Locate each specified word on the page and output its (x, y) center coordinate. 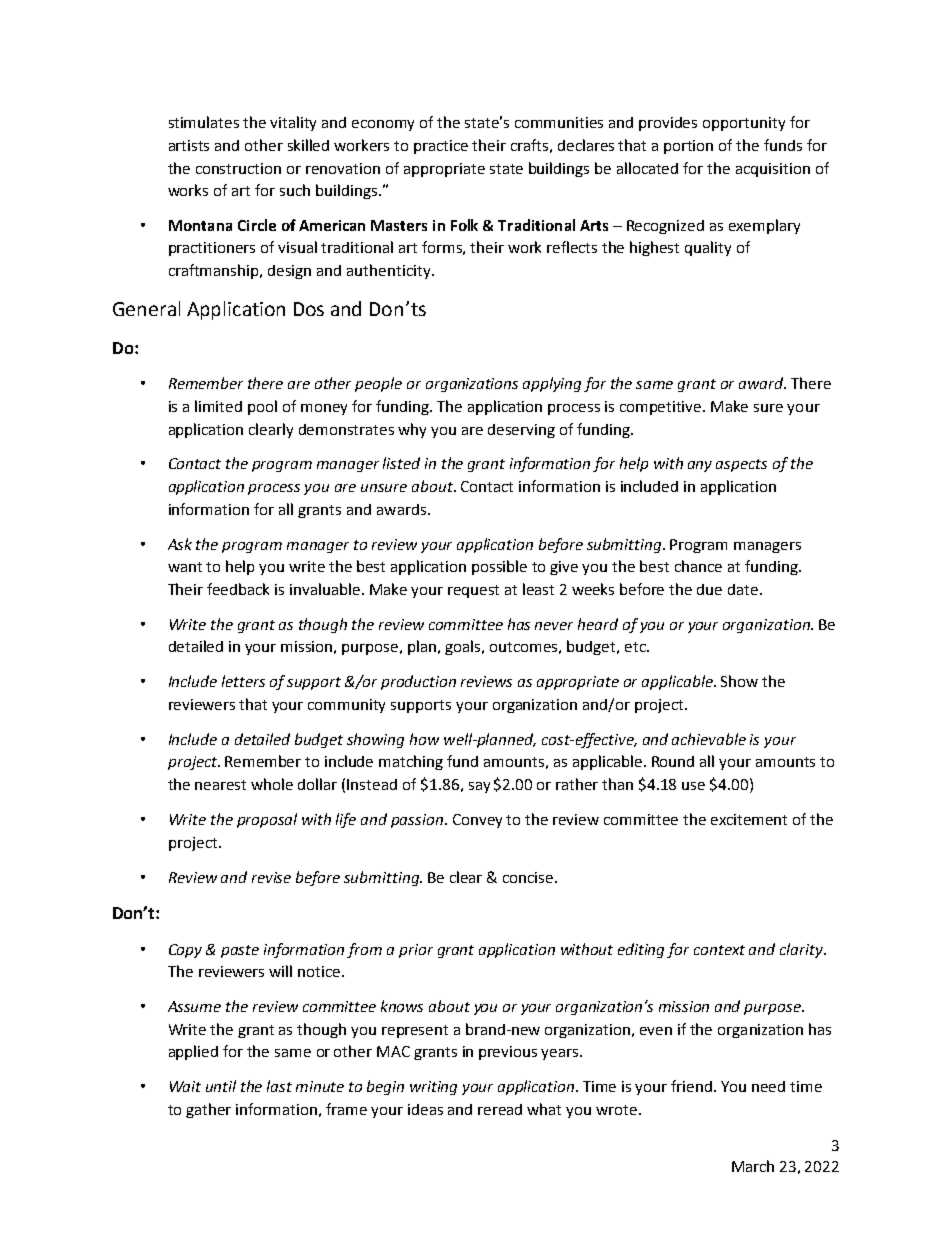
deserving (521, 431)
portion (688, 147)
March (753, 1166)
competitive (662, 408)
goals (464, 647)
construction (238, 168)
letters (243, 681)
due (709, 589)
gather (208, 1110)
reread (500, 1109)
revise (271, 877)
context (719, 950)
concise (529, 877)
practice (441, 147)
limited (218, 406)
